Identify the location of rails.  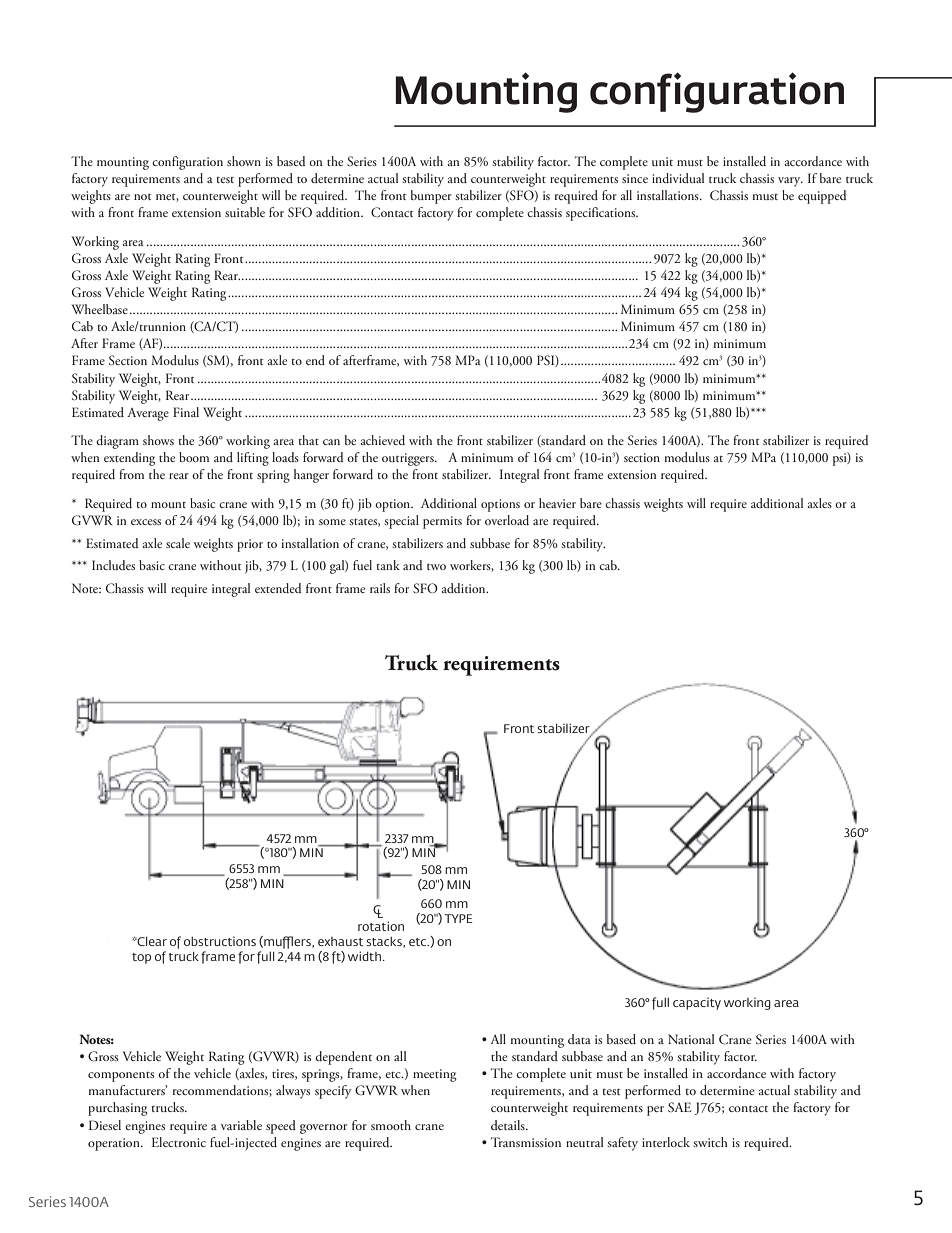
(380, 588).
